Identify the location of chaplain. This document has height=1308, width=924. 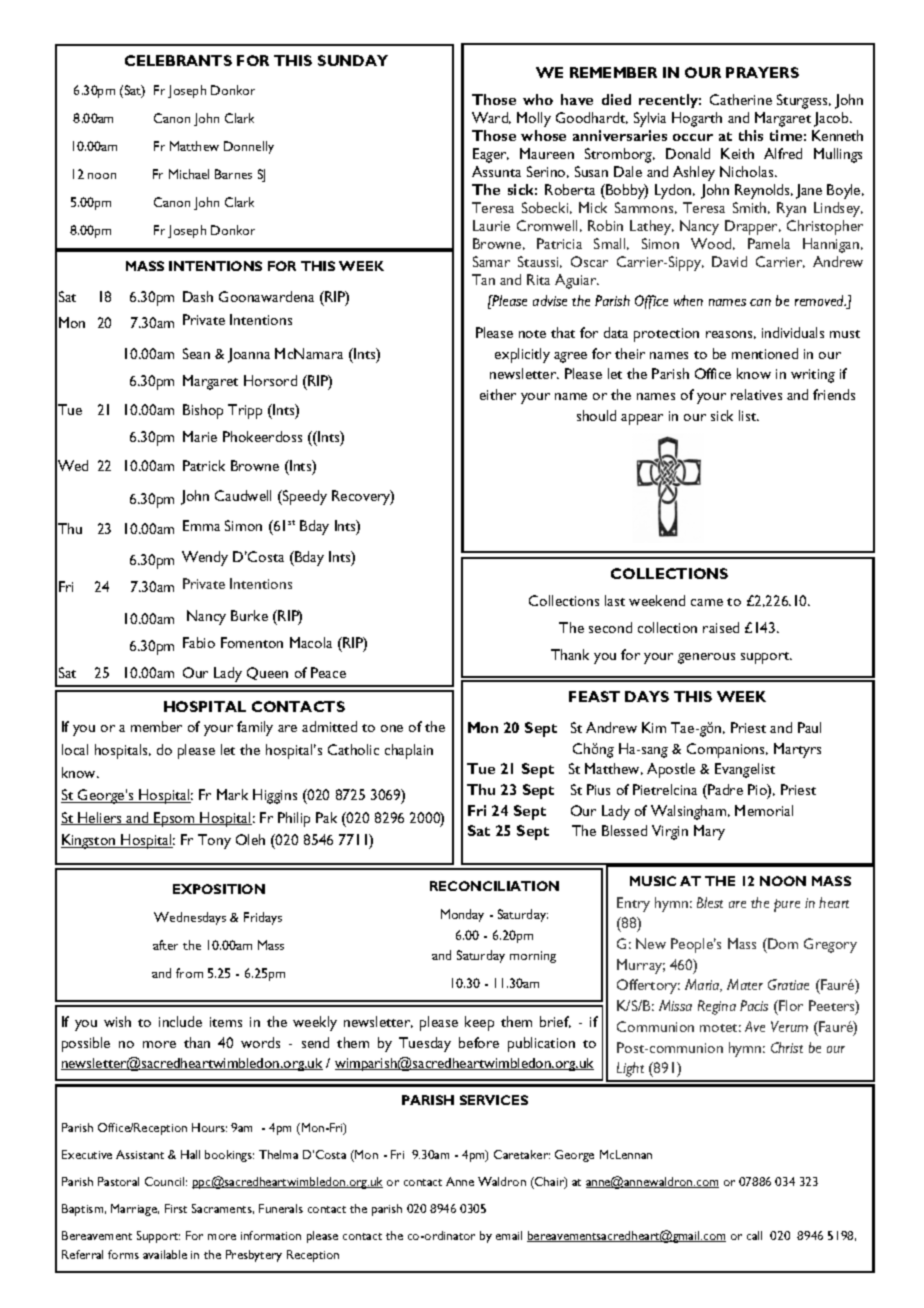
(409, 751).
